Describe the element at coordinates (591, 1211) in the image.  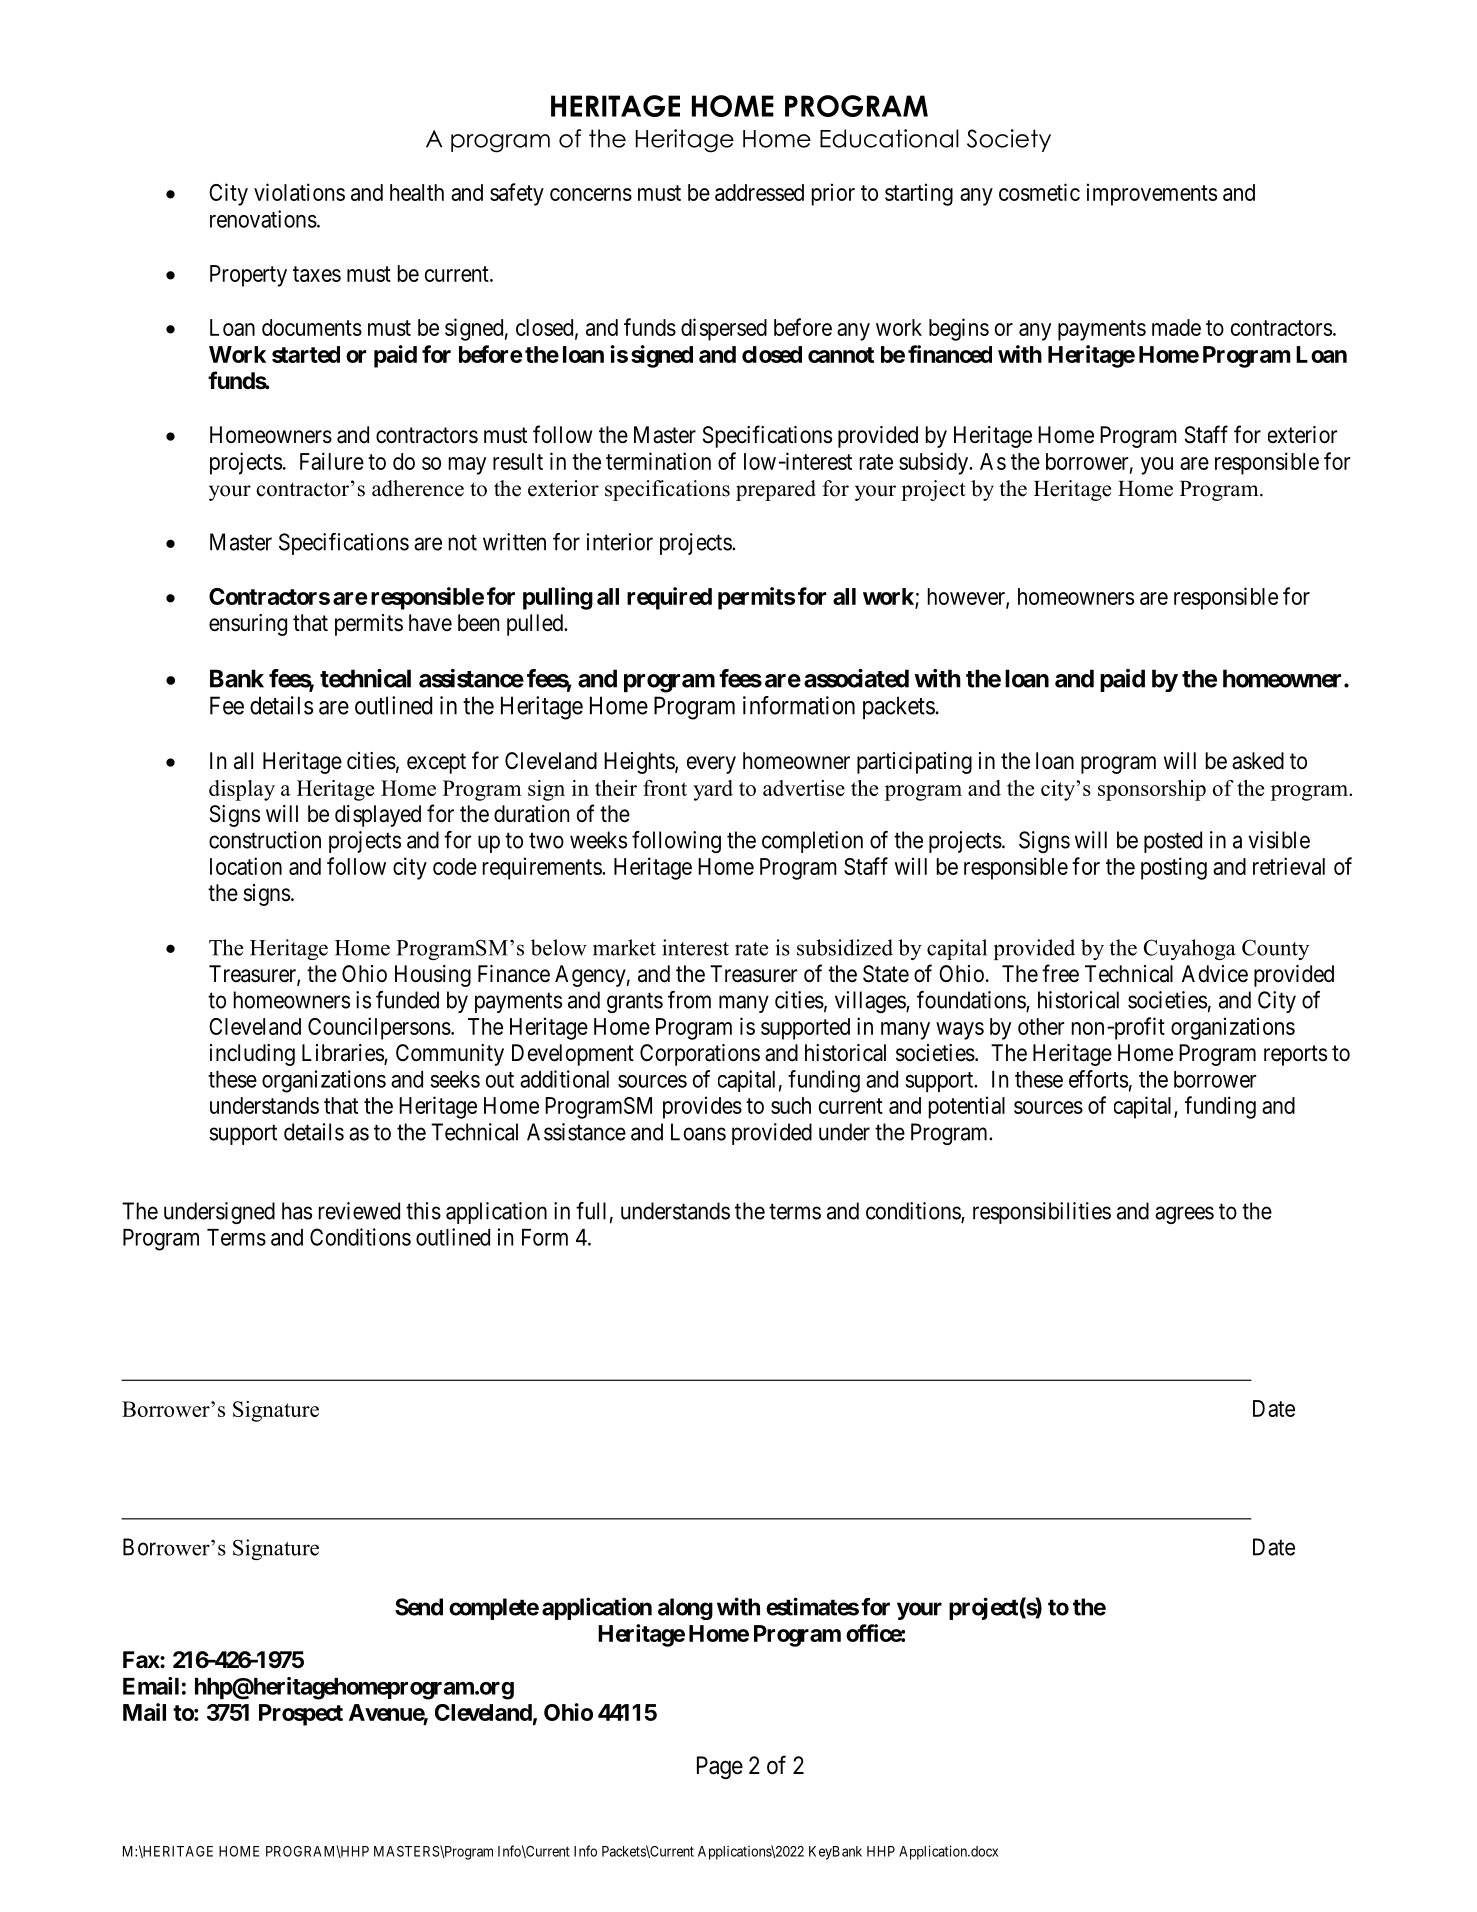
I see `full` at that location.
